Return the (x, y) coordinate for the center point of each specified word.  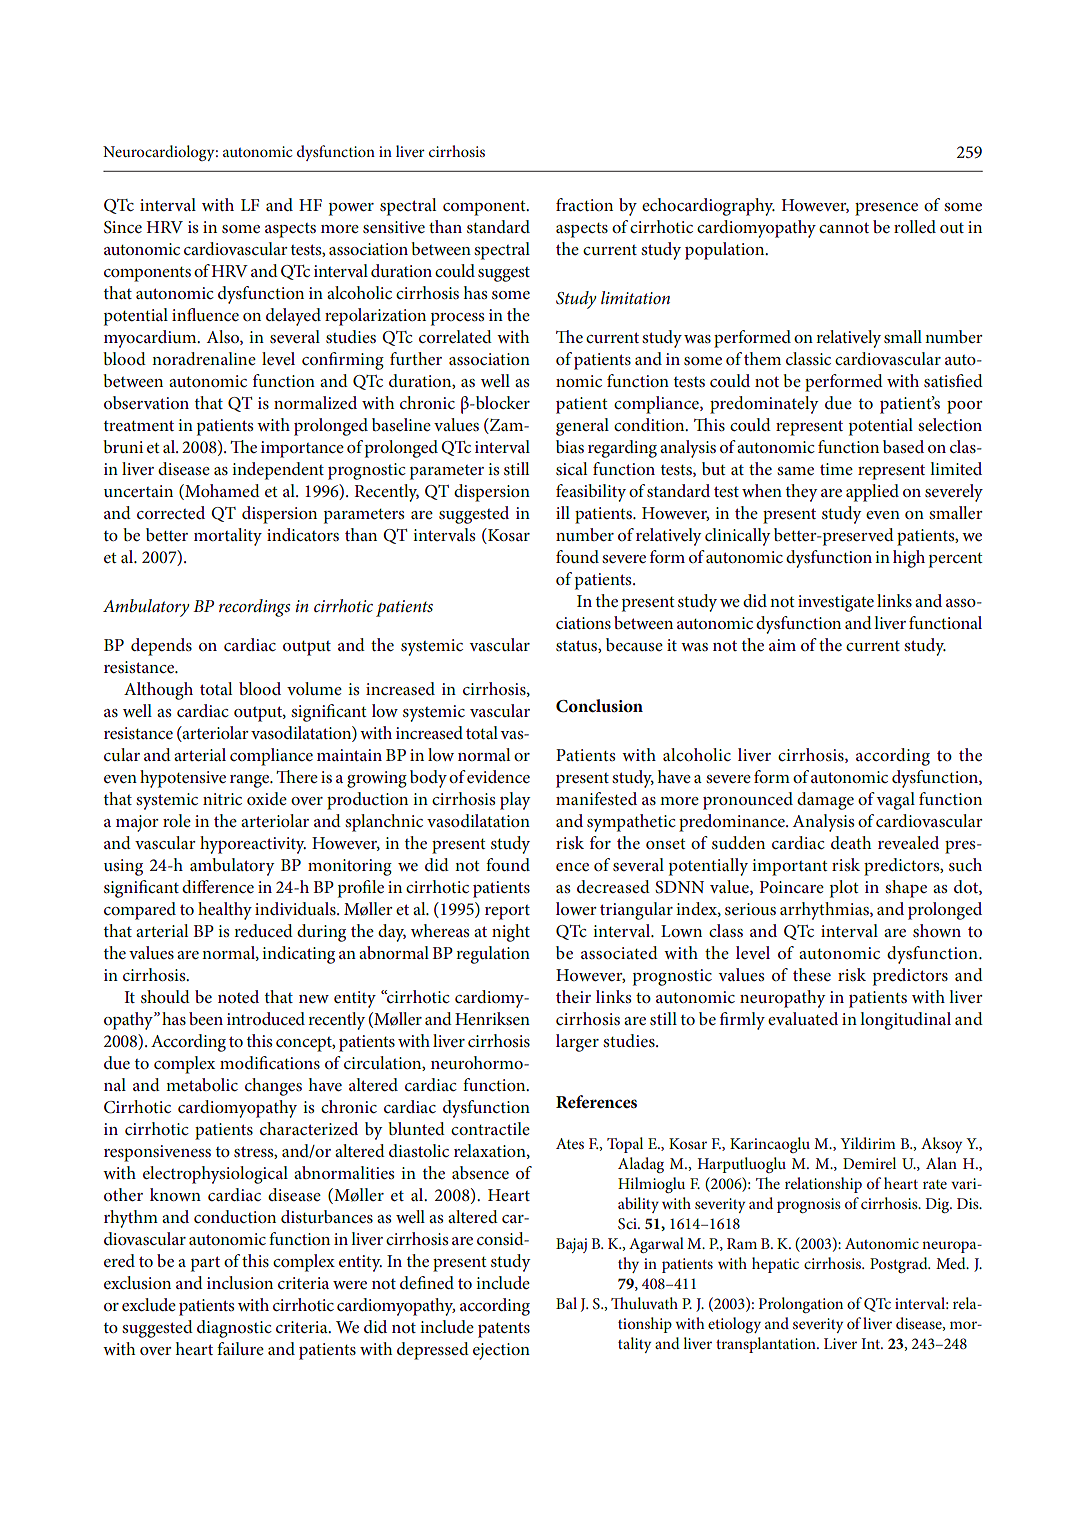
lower (576, 908)
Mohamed (221, 492)
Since (123, 227)
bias (570, 446)
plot (844, 889)
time (836, 469)
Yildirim (868, 1143)
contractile (490, 1128)
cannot (844, 227)
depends (161, 647)
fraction (584, 204)
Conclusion (599, 706)
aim (782, 645)
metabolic (202, 1084)
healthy (225, 911)
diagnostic (234, 1329)
